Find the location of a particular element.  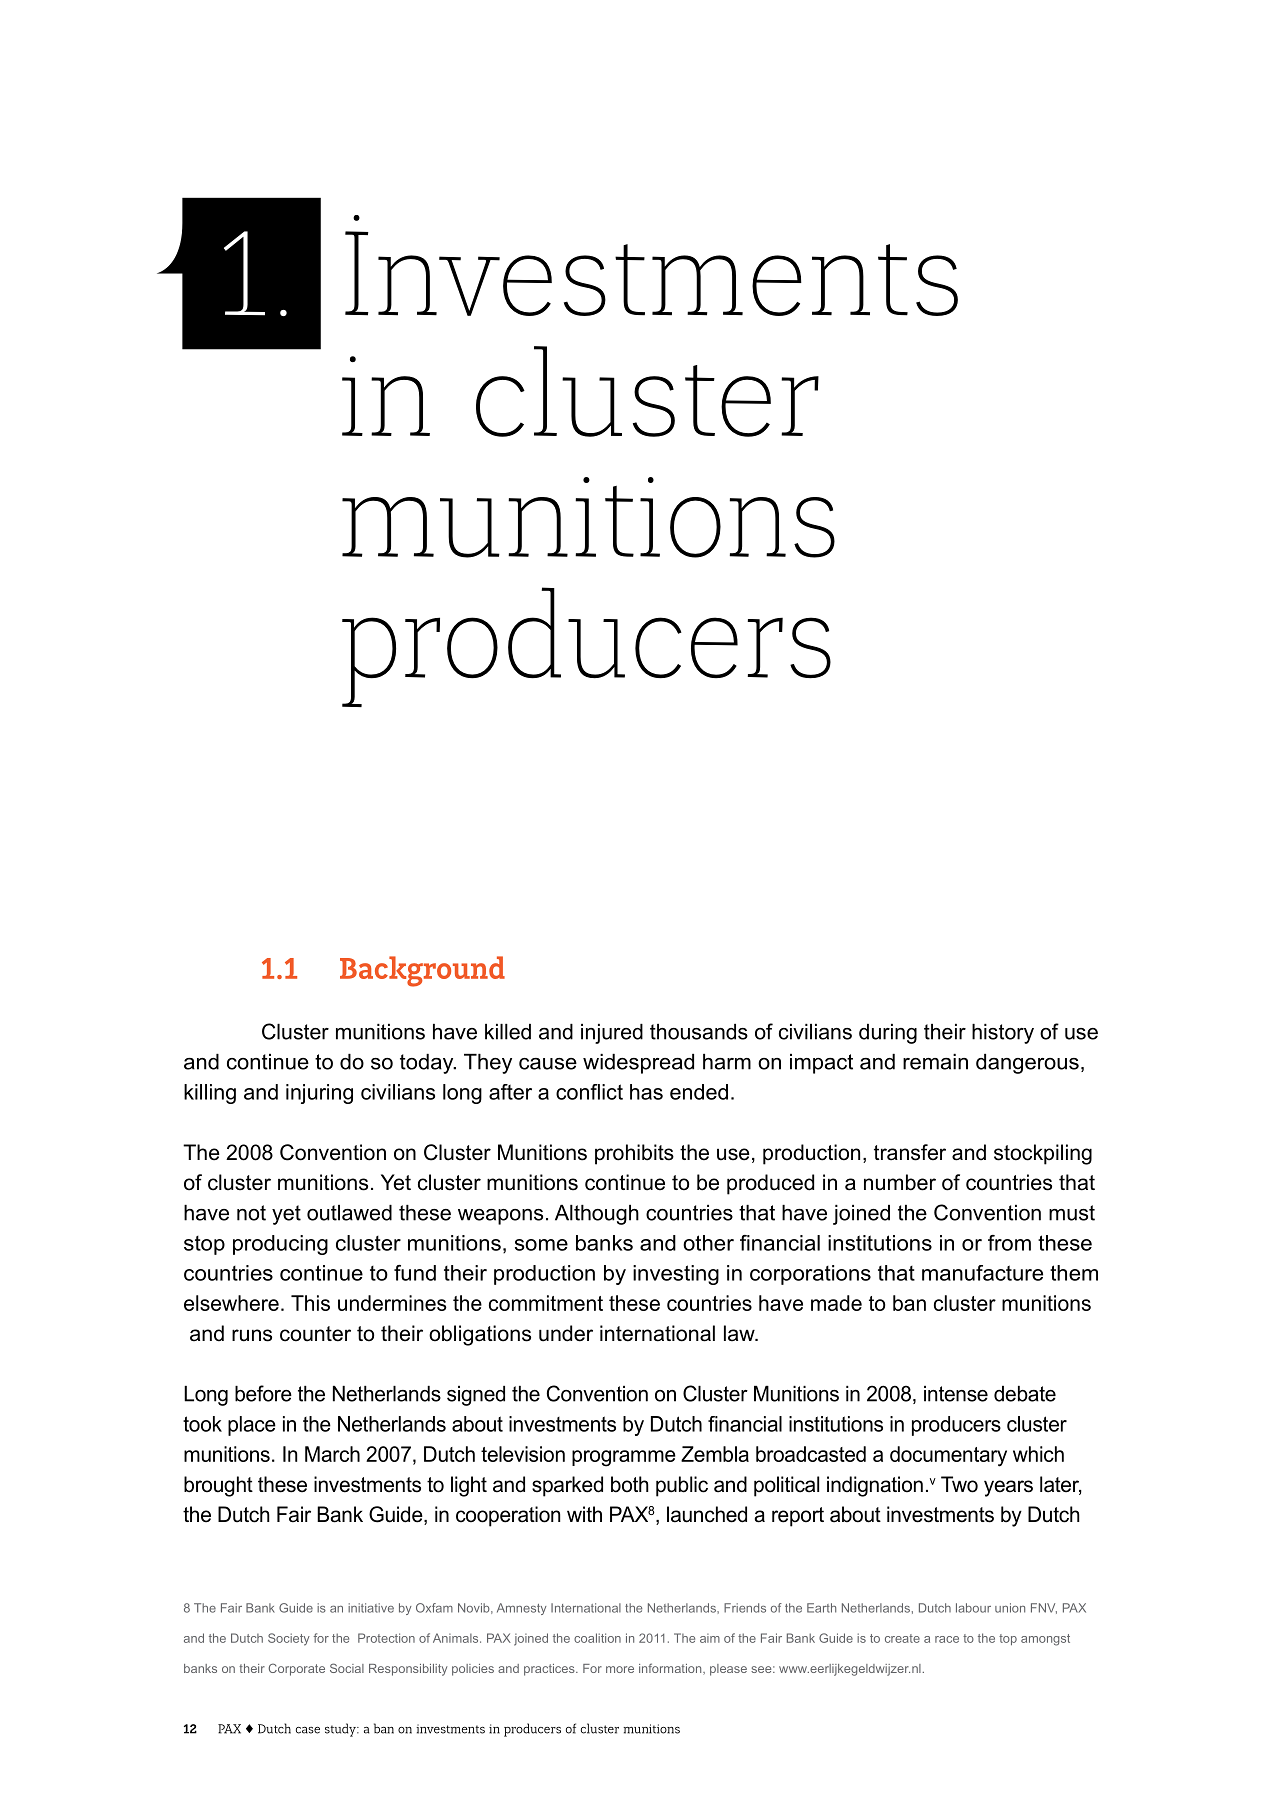

prohibits is located at coordinates (634, 1154).
